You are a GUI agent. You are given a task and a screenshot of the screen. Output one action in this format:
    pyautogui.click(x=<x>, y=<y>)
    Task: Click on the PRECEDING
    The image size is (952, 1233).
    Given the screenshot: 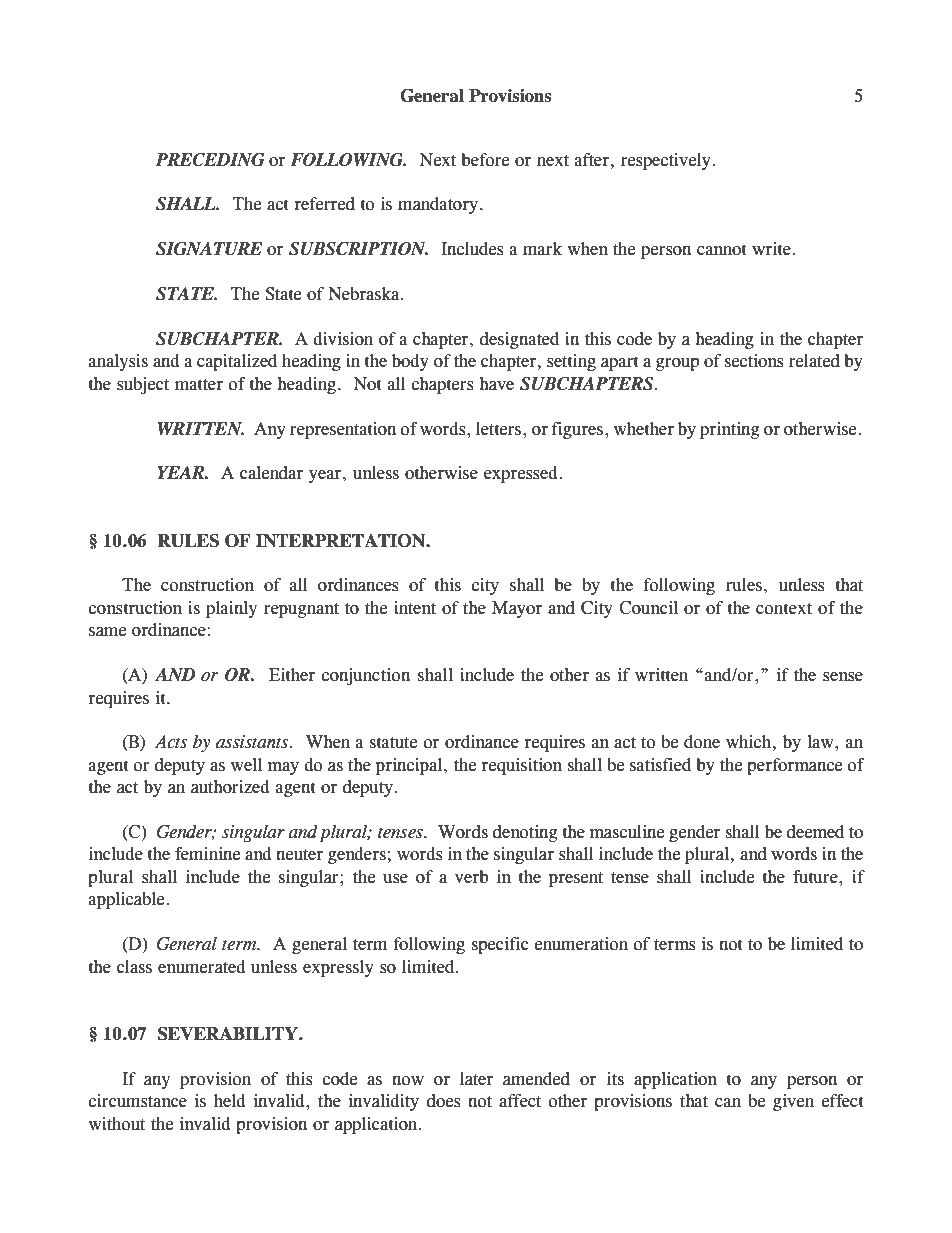 What is the action you would take?
    pyautogui.click(x=210, y=160)
